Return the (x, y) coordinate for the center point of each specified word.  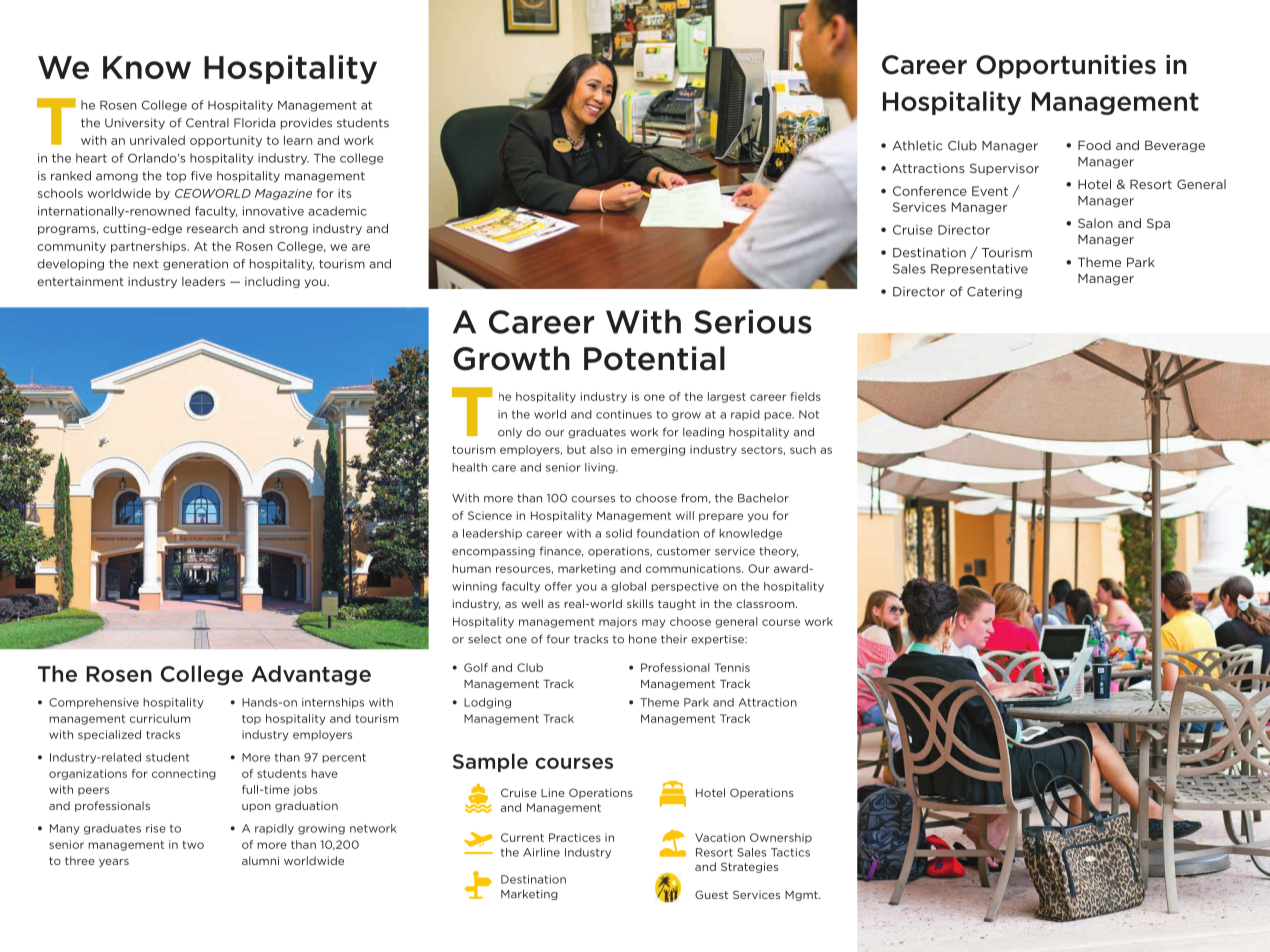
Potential (654, 358)
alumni (260, 860)
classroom (766, 603)
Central (207, 123)
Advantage (311, 675)
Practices (575, 837)
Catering (994, 293)
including (272, 282)
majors (618, 622)
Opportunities (1066, 67)
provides (306, 123)
